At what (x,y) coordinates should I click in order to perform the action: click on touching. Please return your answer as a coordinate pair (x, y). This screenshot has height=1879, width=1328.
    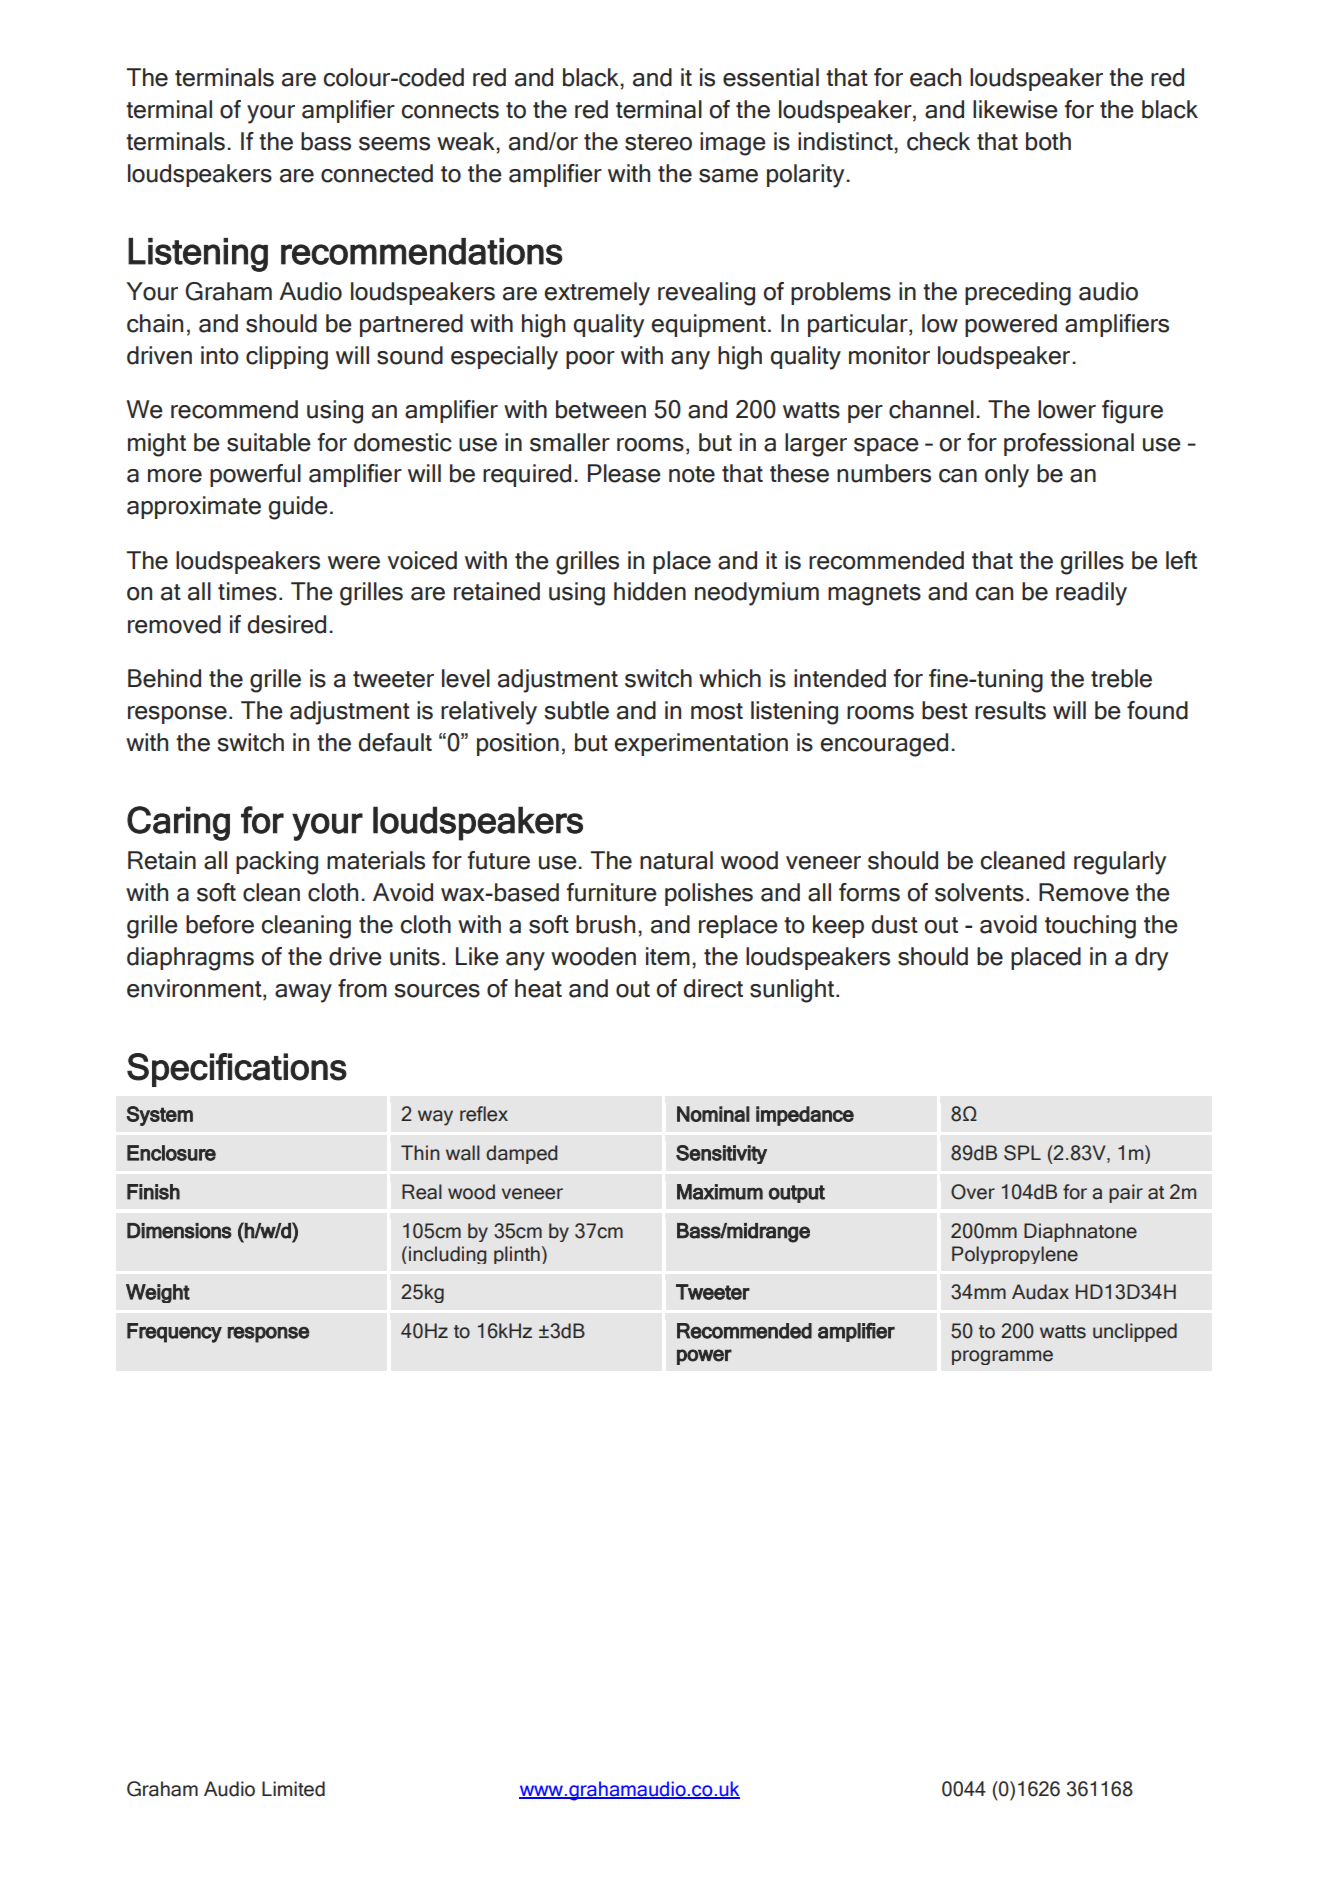
    Looking at the image, I should click on (1090, 927).
